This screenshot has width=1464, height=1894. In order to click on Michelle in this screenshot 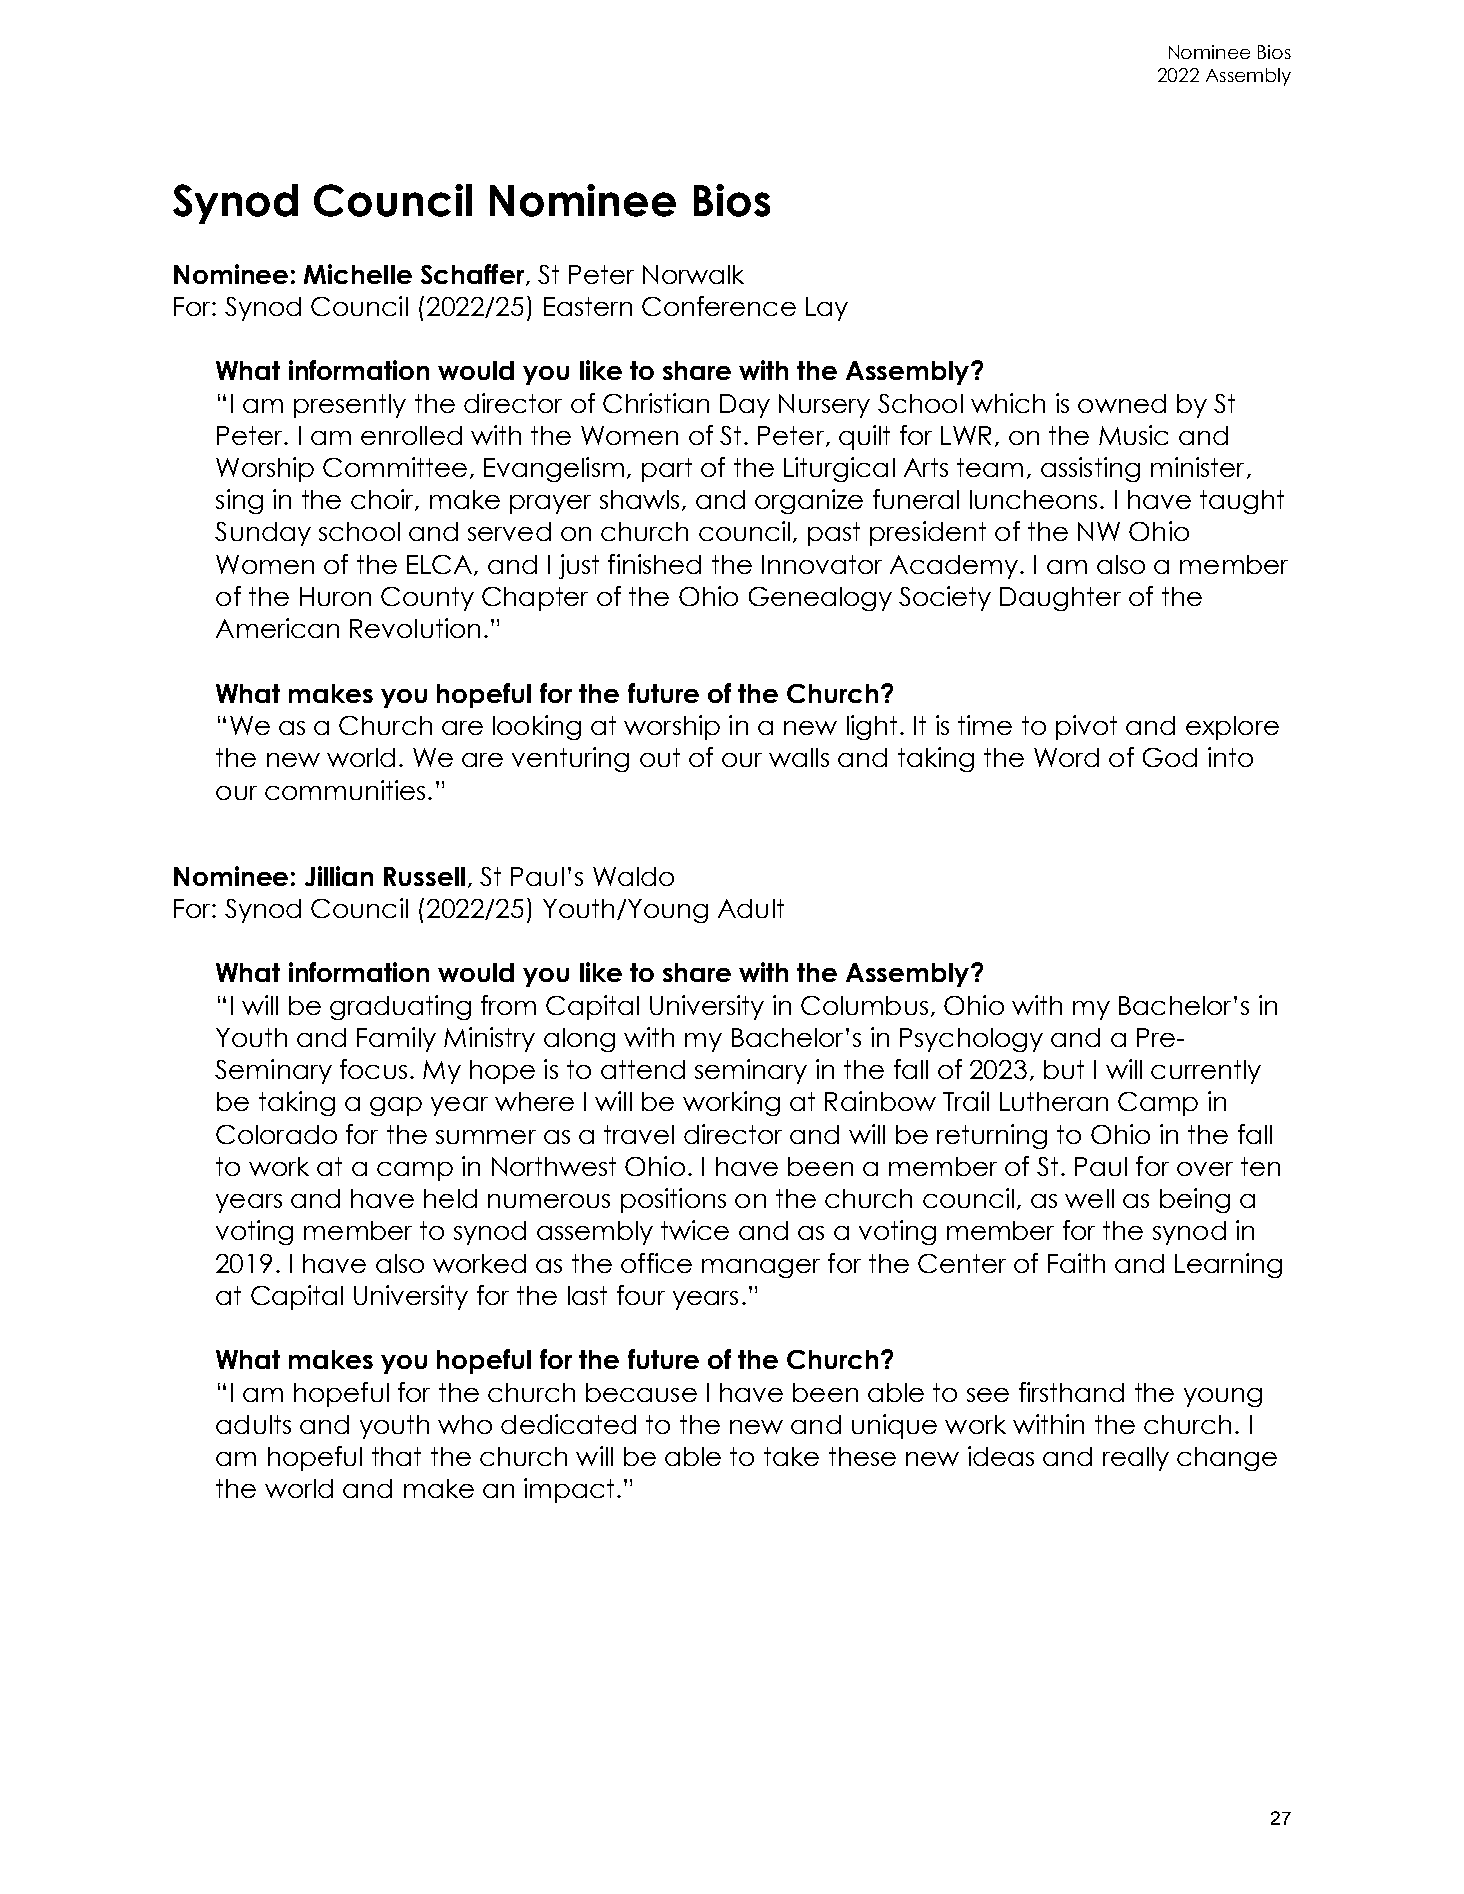, I will do `click(358, 274)`.
